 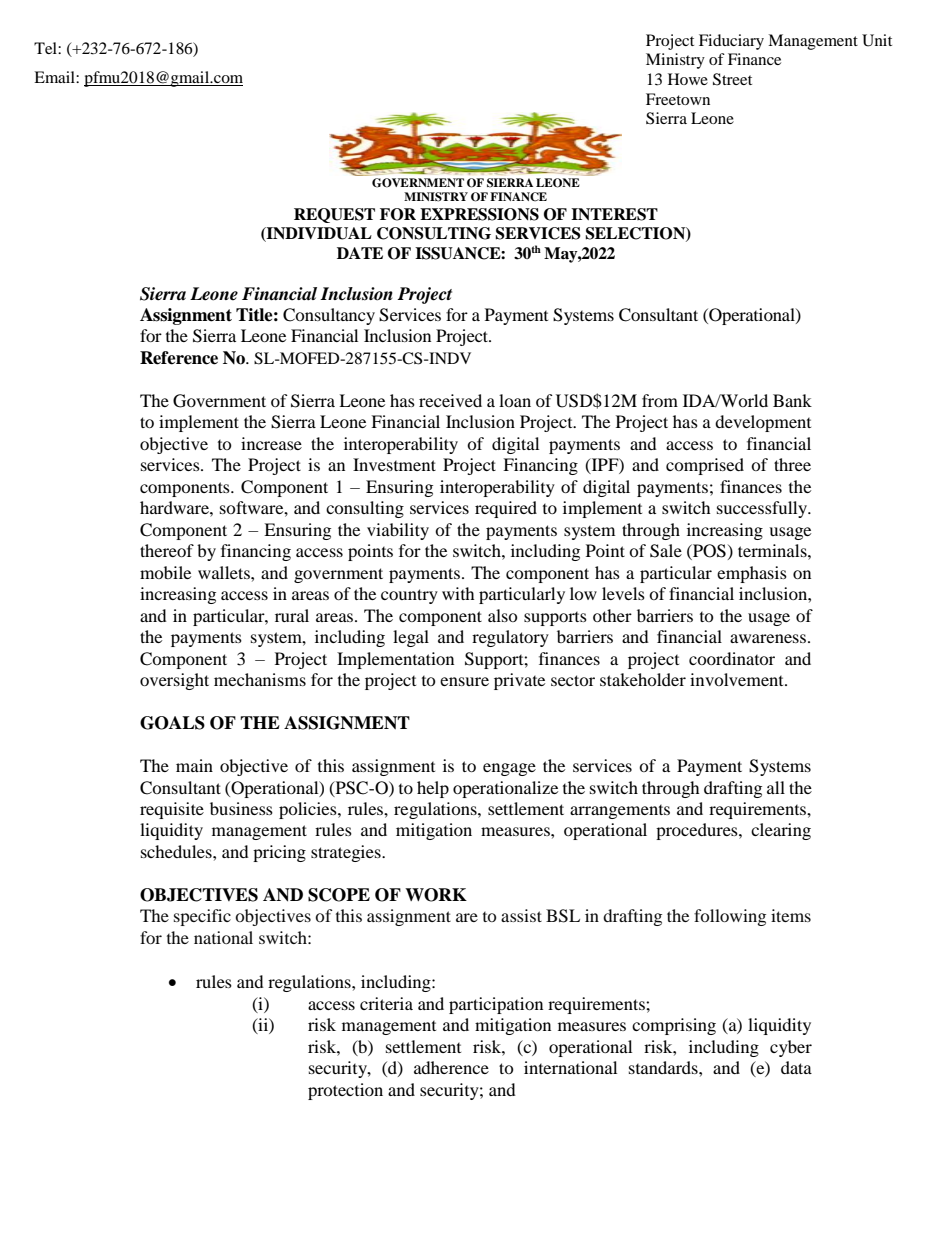 What do you see at coordinates (433, 789) in the document?
I see `help` at bounding box center [433, 789].
